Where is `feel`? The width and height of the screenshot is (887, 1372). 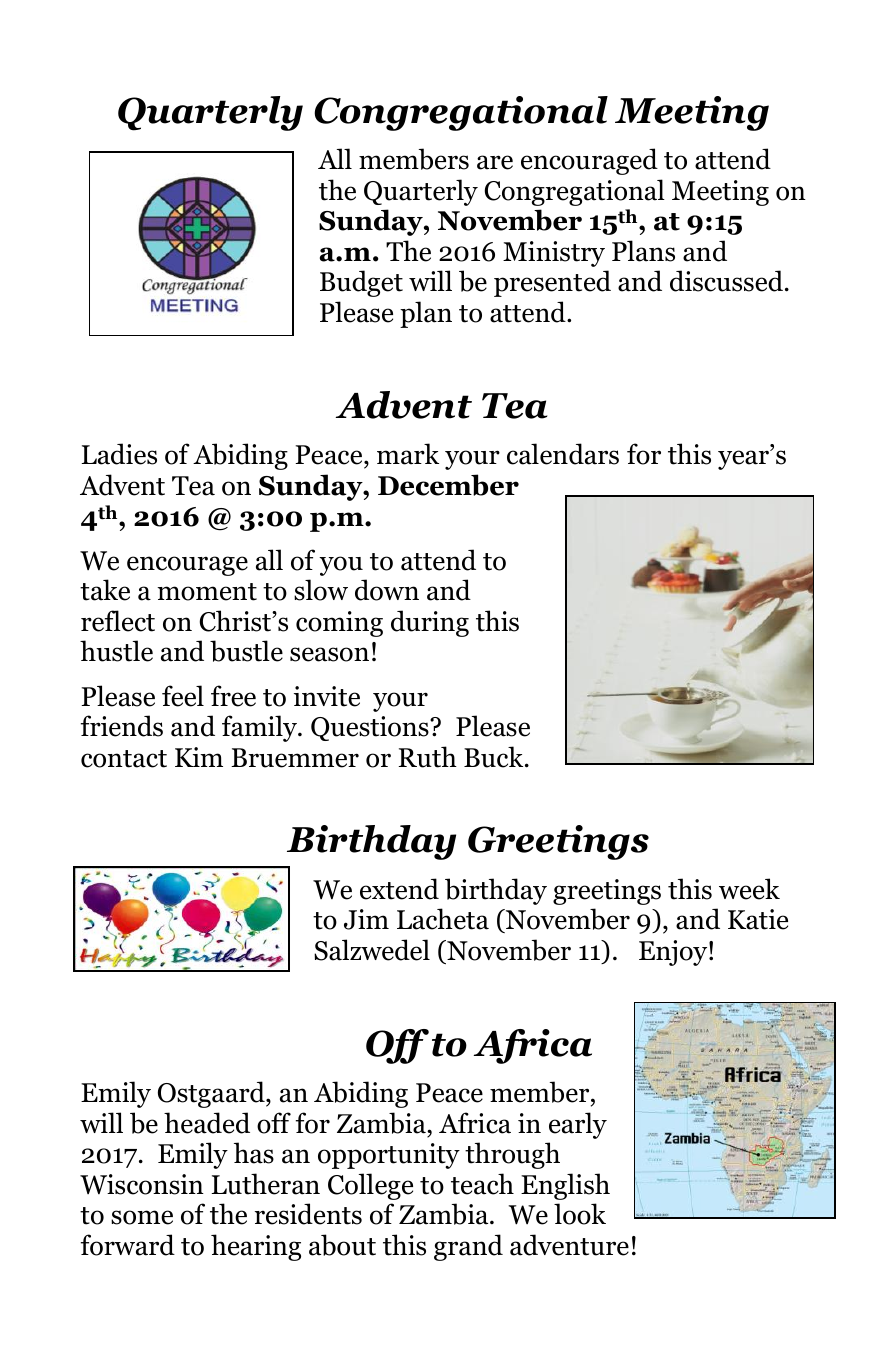
feel is located at coordinates (183, 696).
